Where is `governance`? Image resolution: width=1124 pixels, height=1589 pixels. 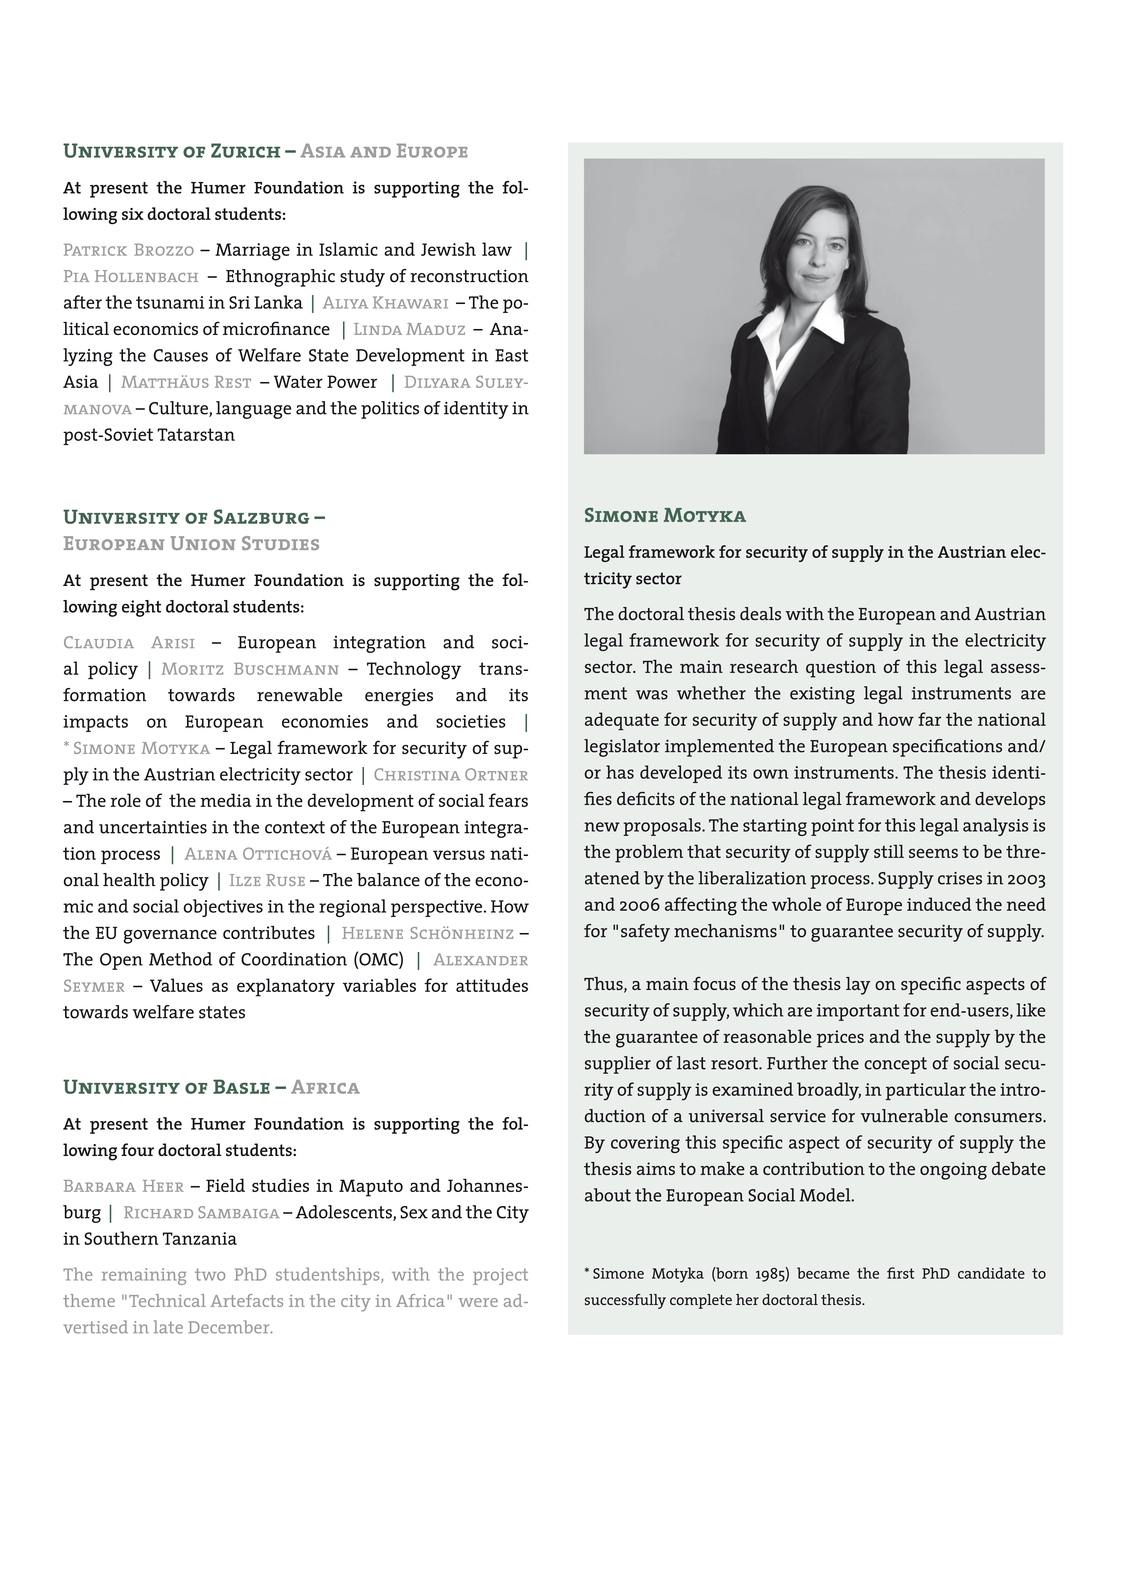 governance is located at coordinates (170, 937).
